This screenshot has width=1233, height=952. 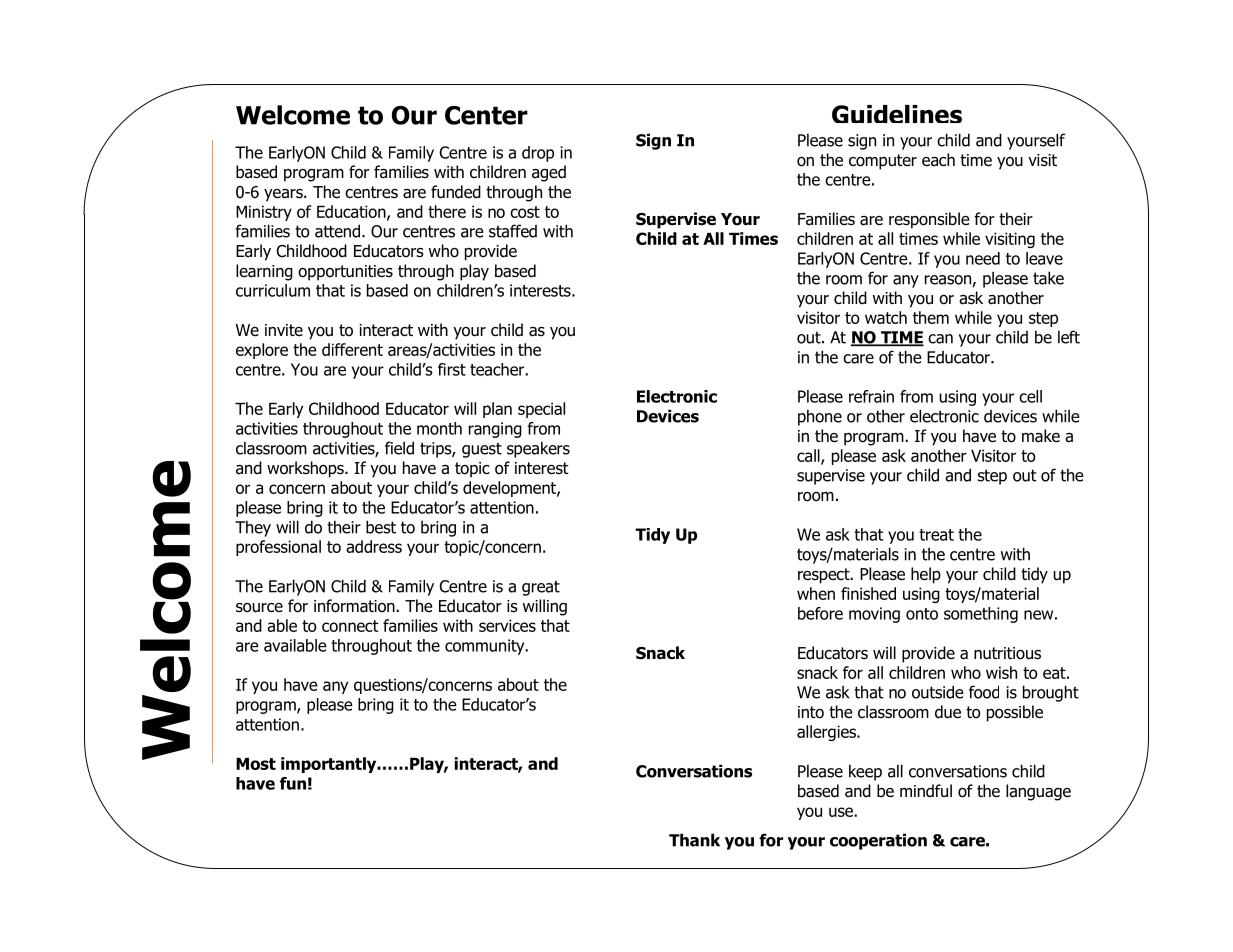 What do you see at coordinates (694, 840) in the screenshot?
I see `Thank` at bounding box center [694, 840].
